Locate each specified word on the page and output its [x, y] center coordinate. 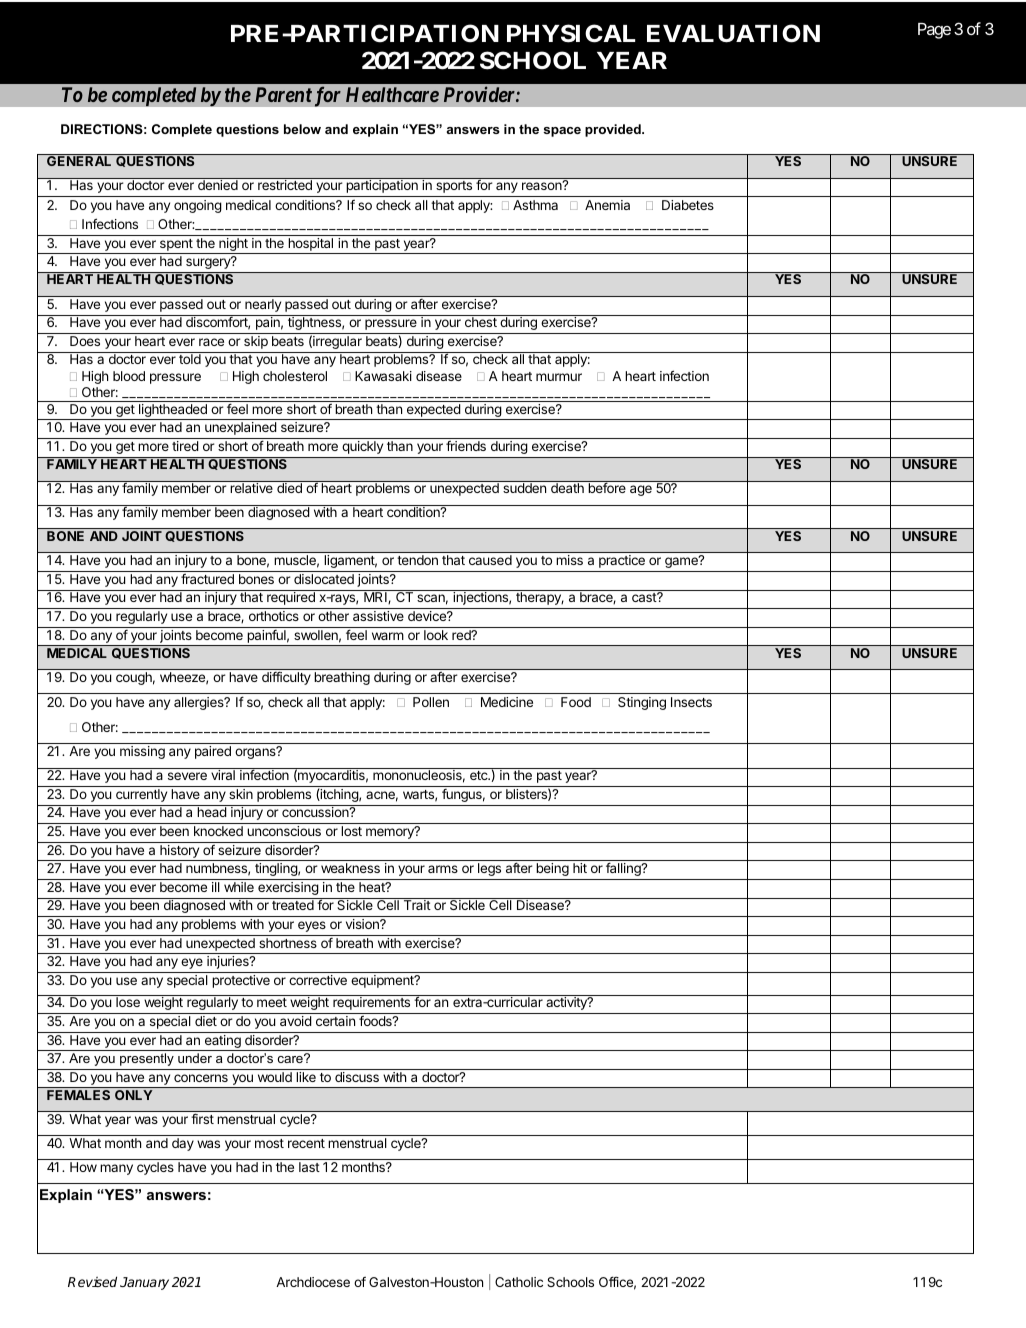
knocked [218, 831]
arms [443, 869]
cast [645, 597]
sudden [524, 488]
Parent [283, 94]
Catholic [519, 1282]
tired [185, 446]
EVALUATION [733, 33]
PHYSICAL [571, 33]
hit [580, 868]
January [144, 1283]
